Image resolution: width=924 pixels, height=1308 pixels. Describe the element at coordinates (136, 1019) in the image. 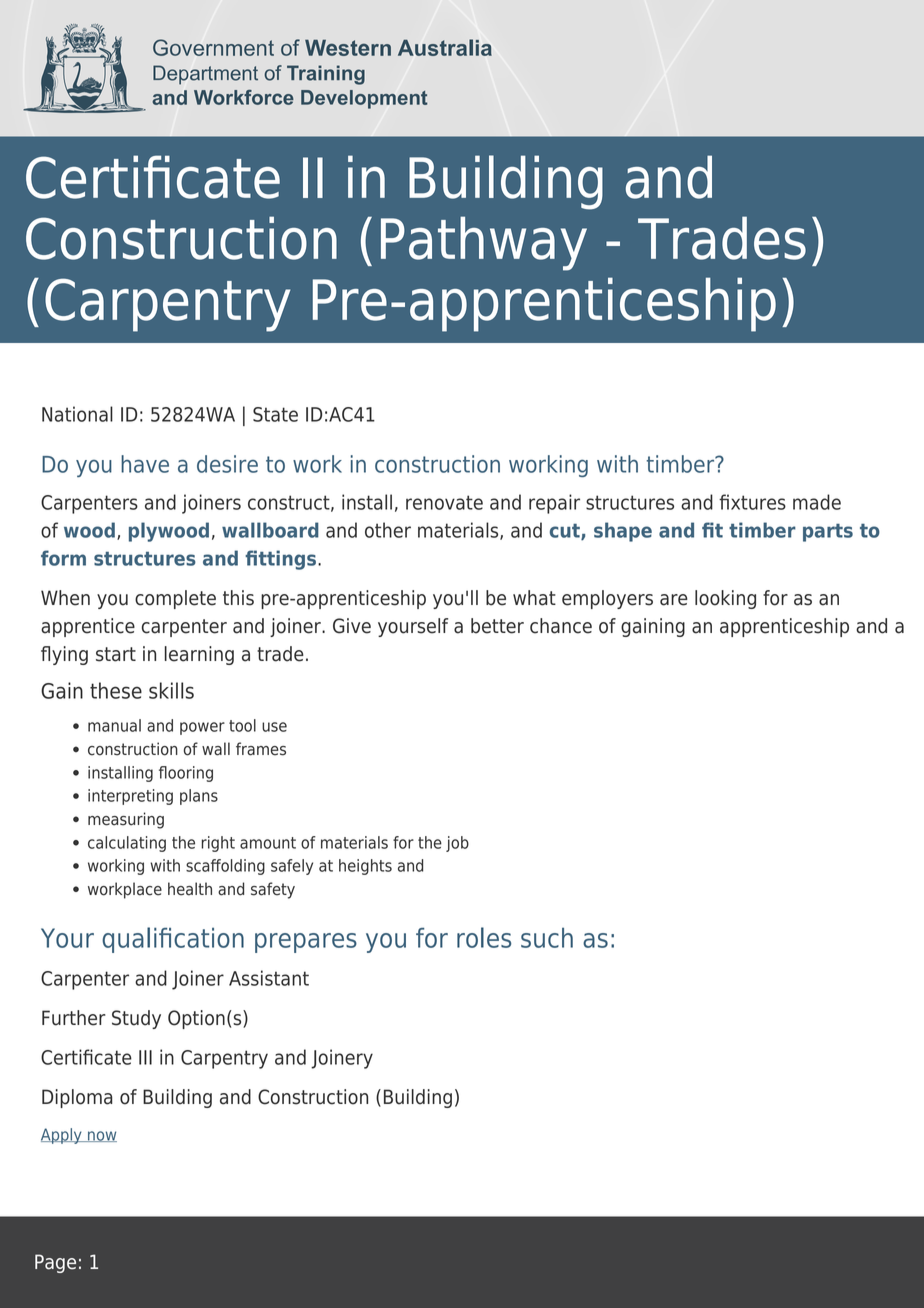

I see `Study` at that location.
